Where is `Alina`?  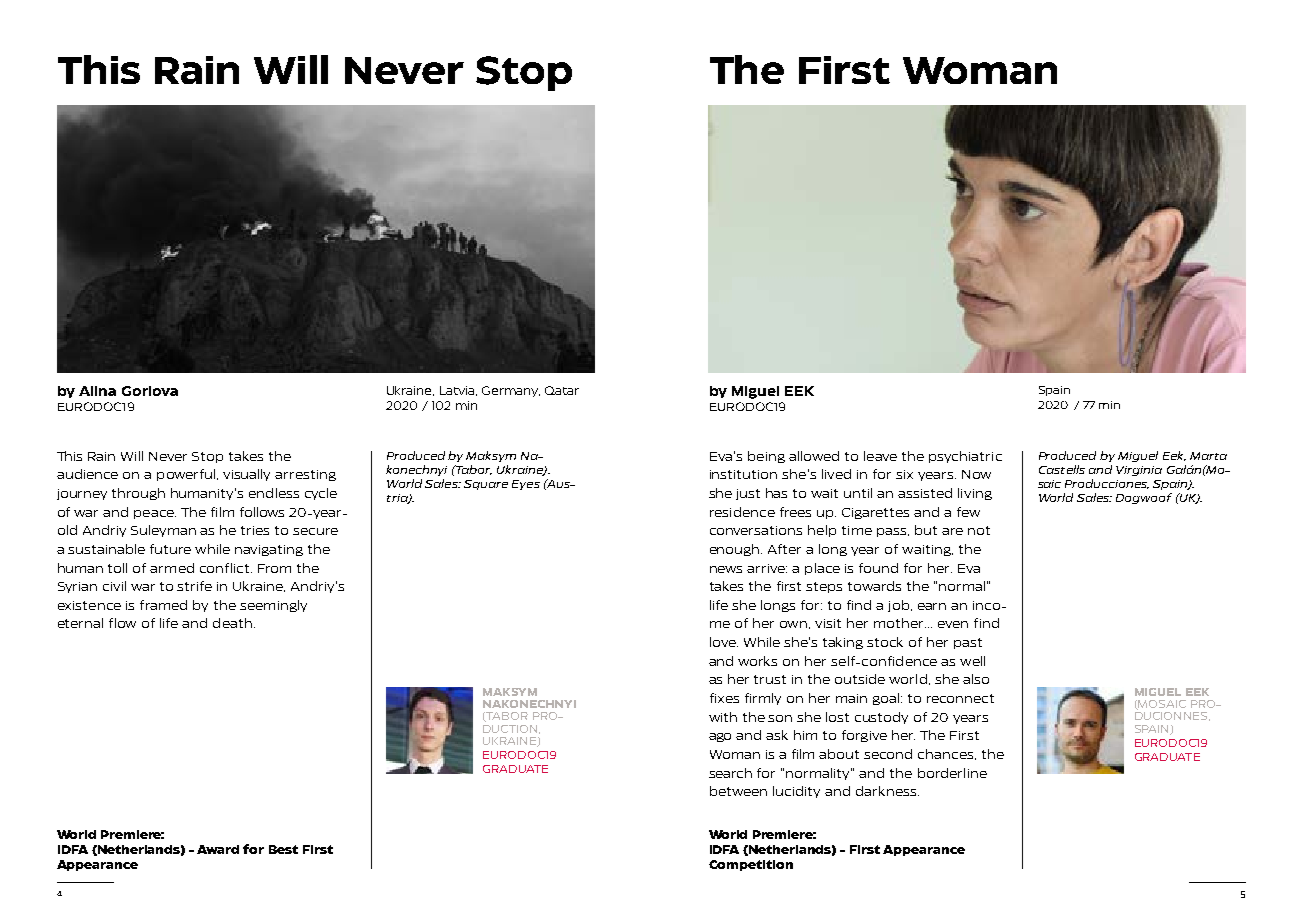 Alina is located at coordinates (97, 391).
